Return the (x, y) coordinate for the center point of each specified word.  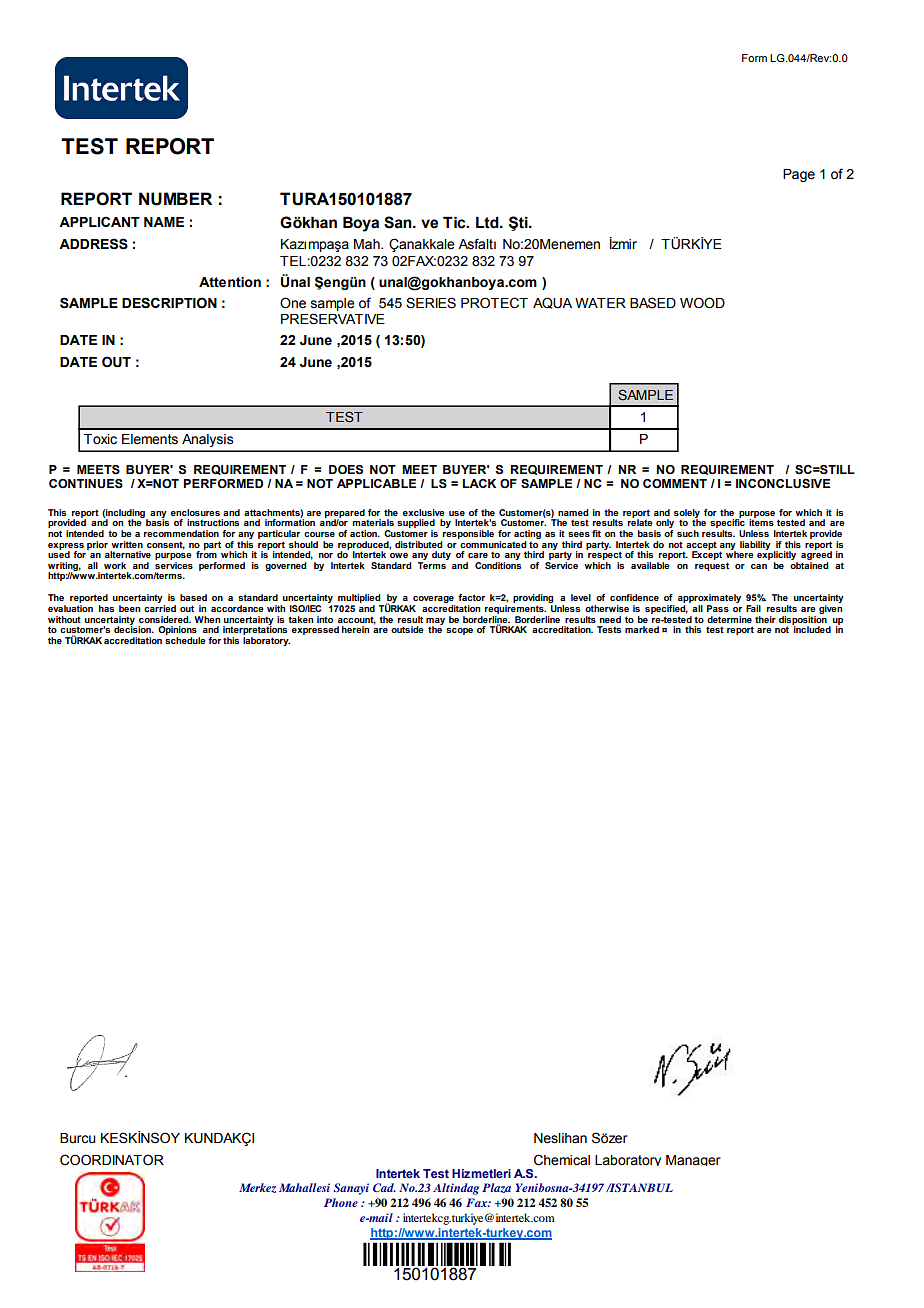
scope (459, 631)
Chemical (562, 1160)
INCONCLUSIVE (783, 484)
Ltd (488, 222)
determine (729, 619)
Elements (150, 439)
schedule (185, 640)
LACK (479, 483)
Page (799, 175)
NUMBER (175, 199)
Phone (341, 1202)
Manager (693, 1160)
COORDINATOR (112, 1160)
